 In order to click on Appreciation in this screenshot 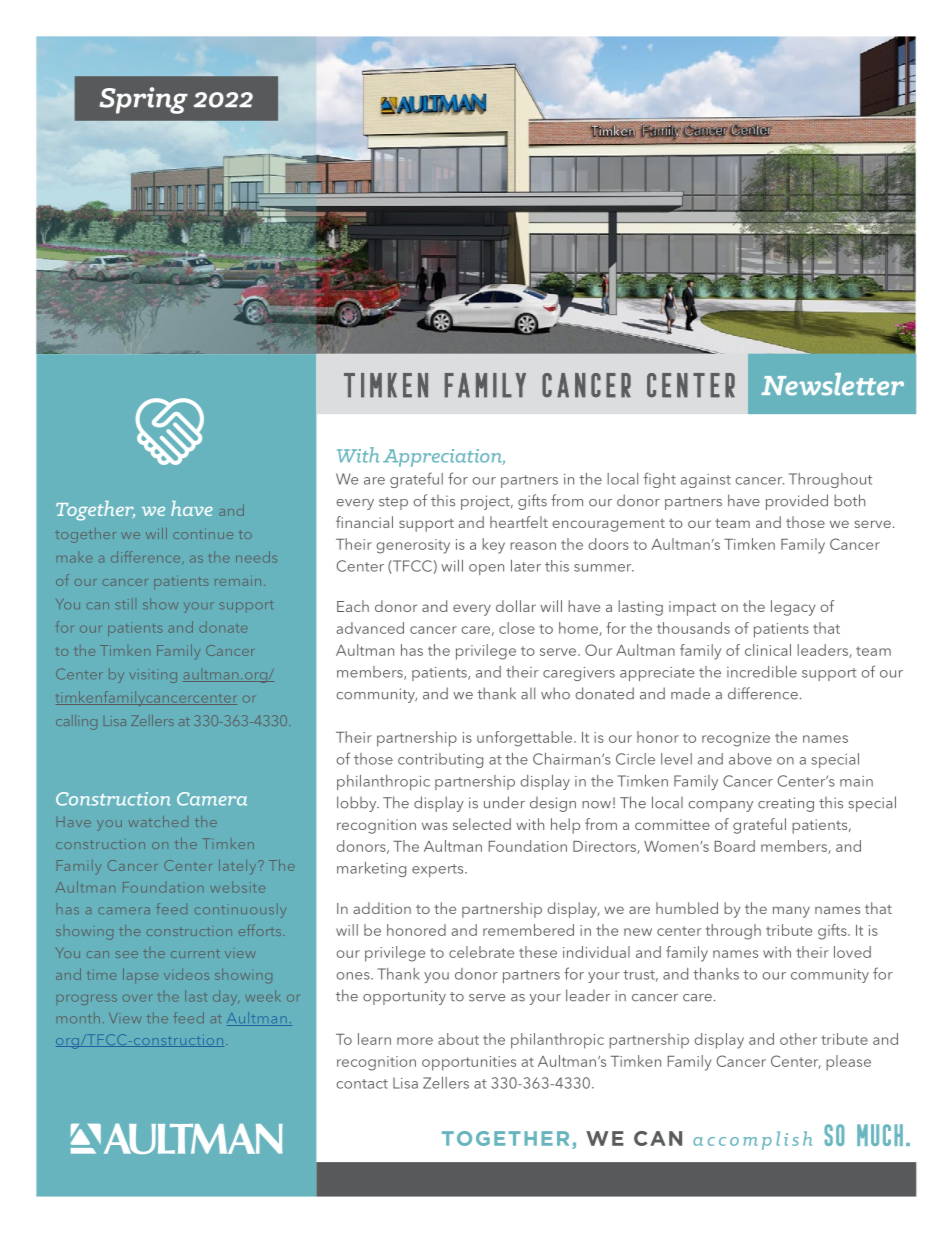, I will do `click(443, 458)`.
